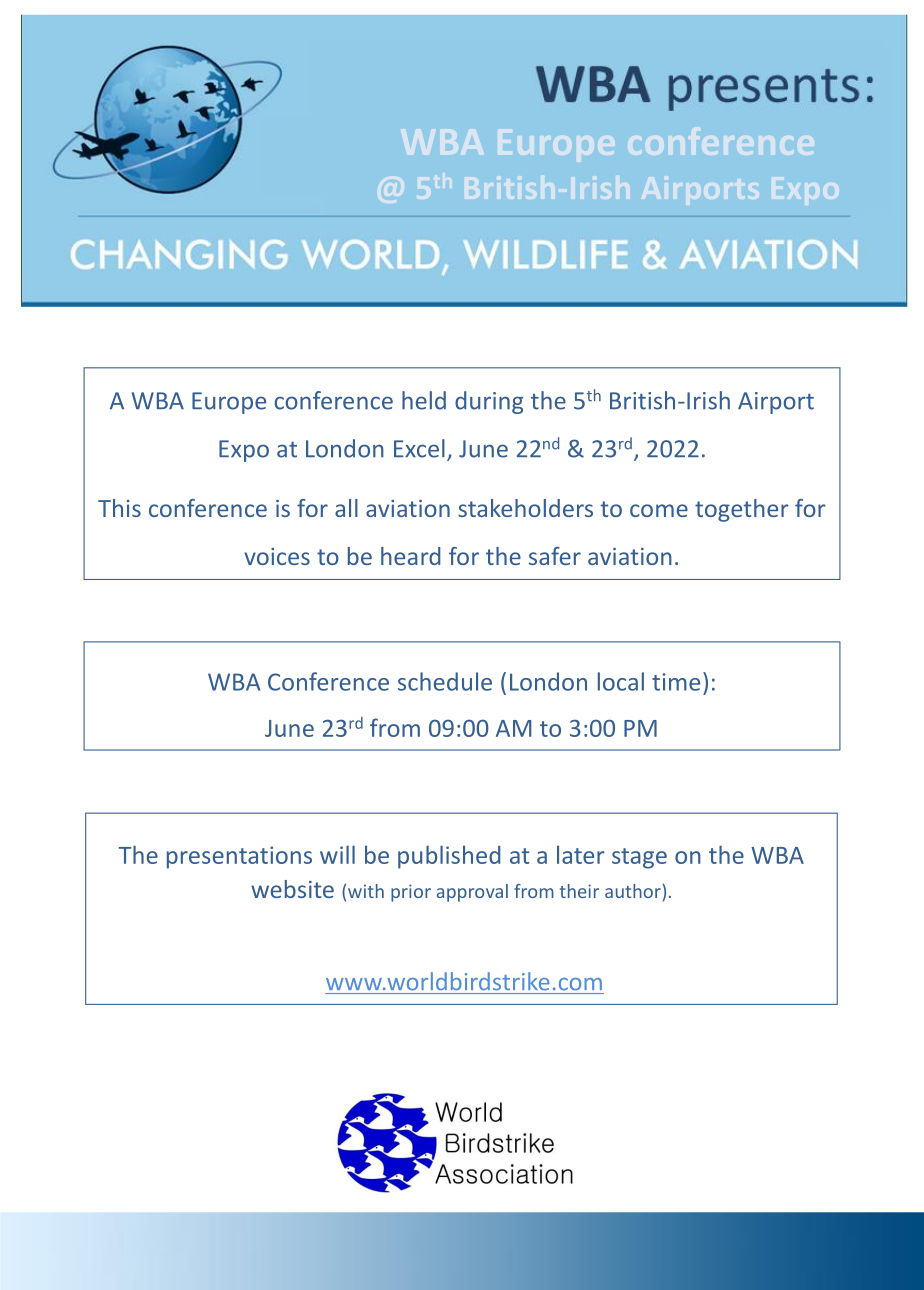 The width and height of the screenshot is (924, 1290). I want to click on during, so click(489, 402).
